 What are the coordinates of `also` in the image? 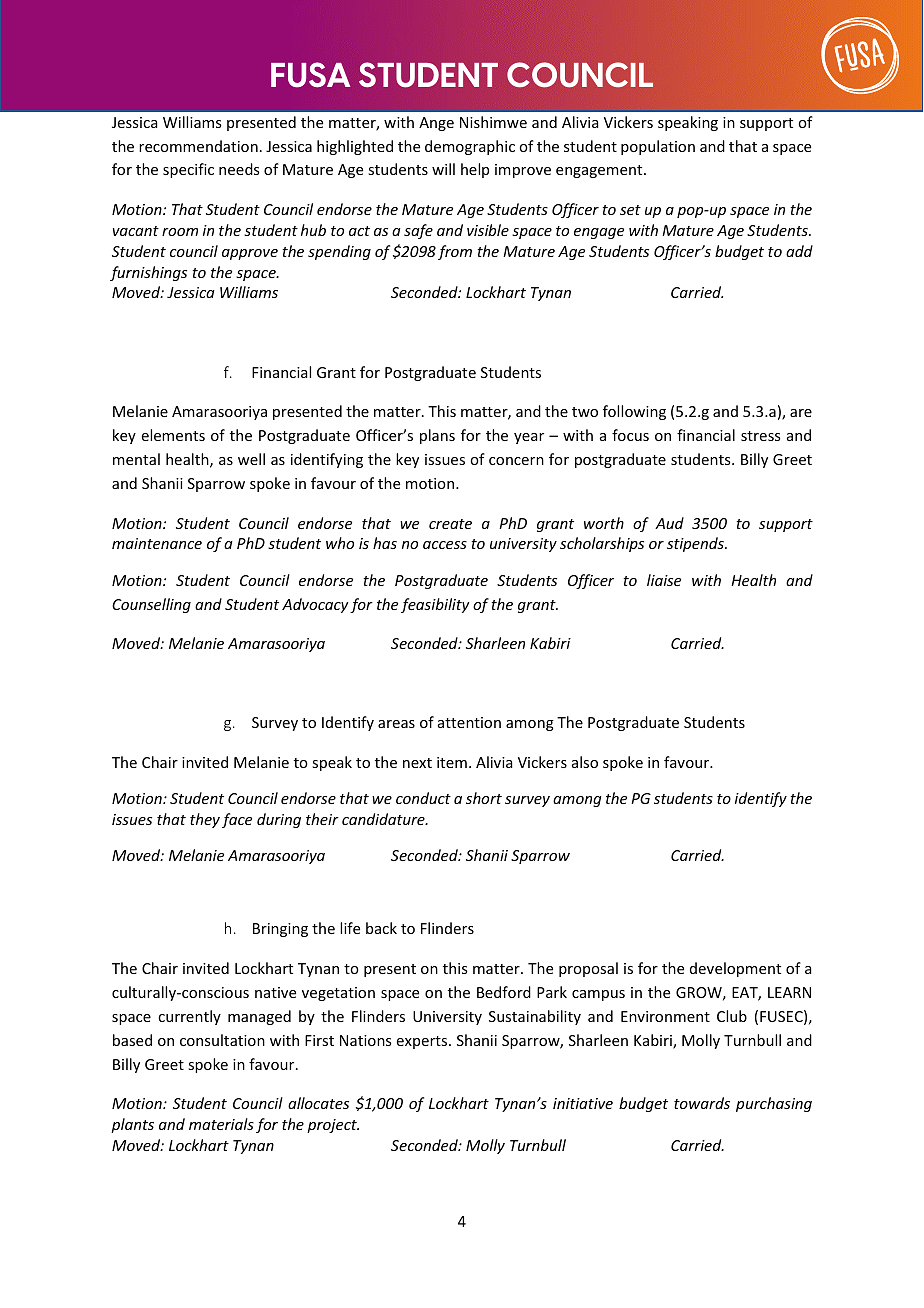 It's located at (585, 762).
